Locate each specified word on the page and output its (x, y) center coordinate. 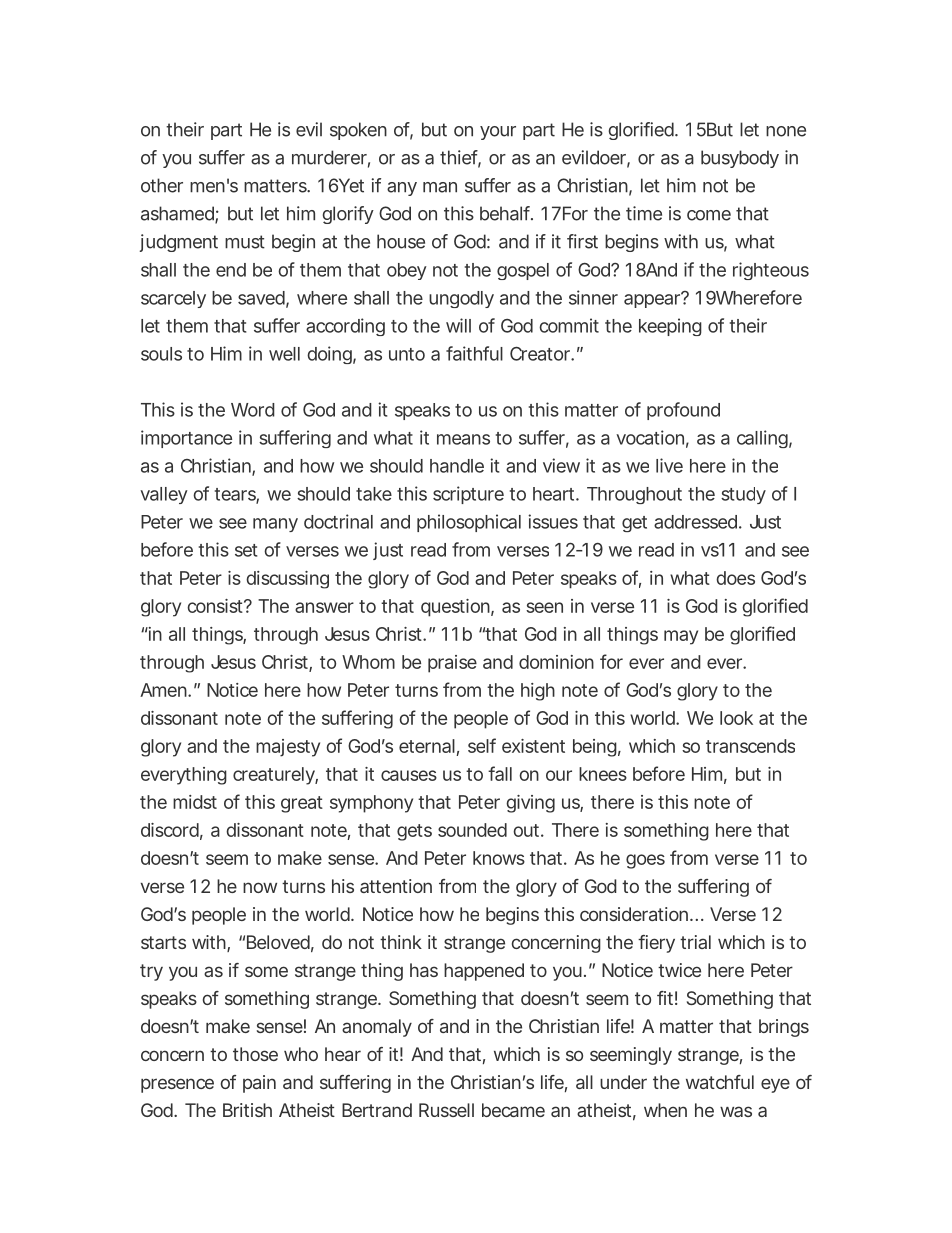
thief (460, 158)
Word (253, 410)
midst (195, 802)
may (681, 637)
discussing (287, 580)
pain (259, 1084)
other (162, 185)
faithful (474, 353)
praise (452, 664)
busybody (740, 159)
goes (645, 861)
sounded (472, 830)
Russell (446, 1110)
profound (683, 411)
